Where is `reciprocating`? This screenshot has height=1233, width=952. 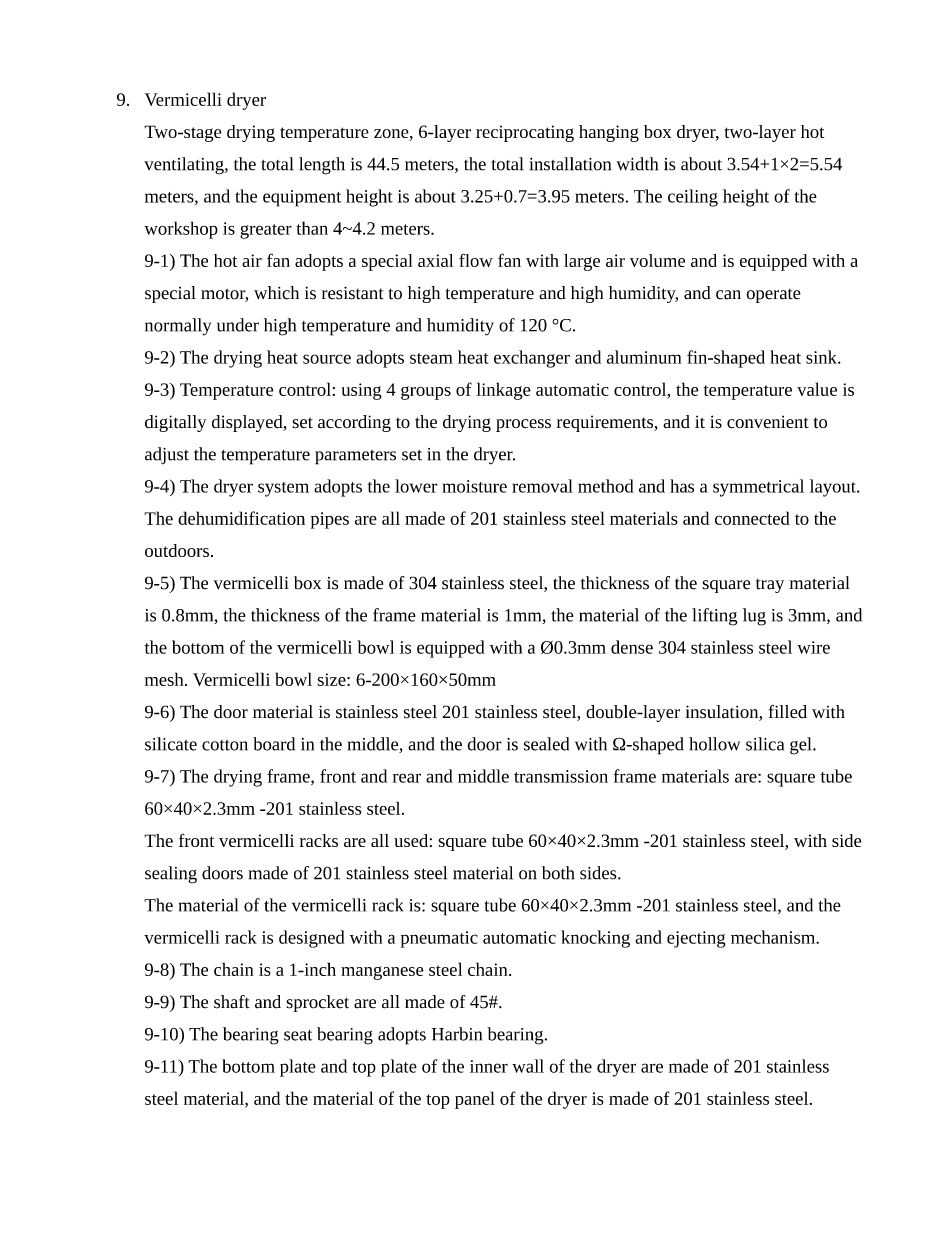 reciprocating is located at coordinates (525, 133).
